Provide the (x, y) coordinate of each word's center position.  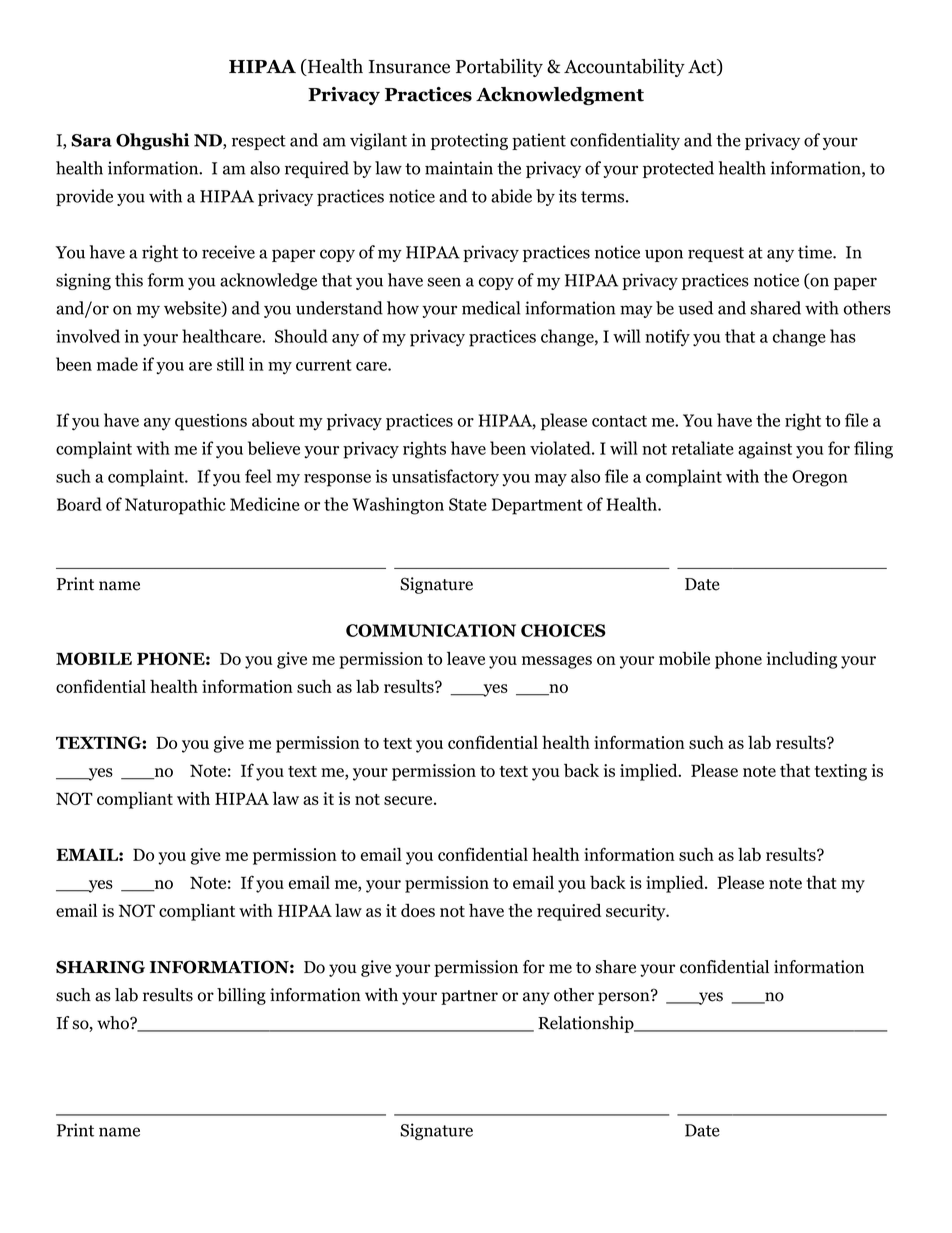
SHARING (100, 967)
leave (466, 658)
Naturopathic (175, 506)
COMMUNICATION (431, 630)
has (843, 336)
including (802, 660)
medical (491, 308)
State (468, 504)
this (129, 280)
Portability (499, 68)
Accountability (624, 68)
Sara (91, 140)
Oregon (820, 478)
